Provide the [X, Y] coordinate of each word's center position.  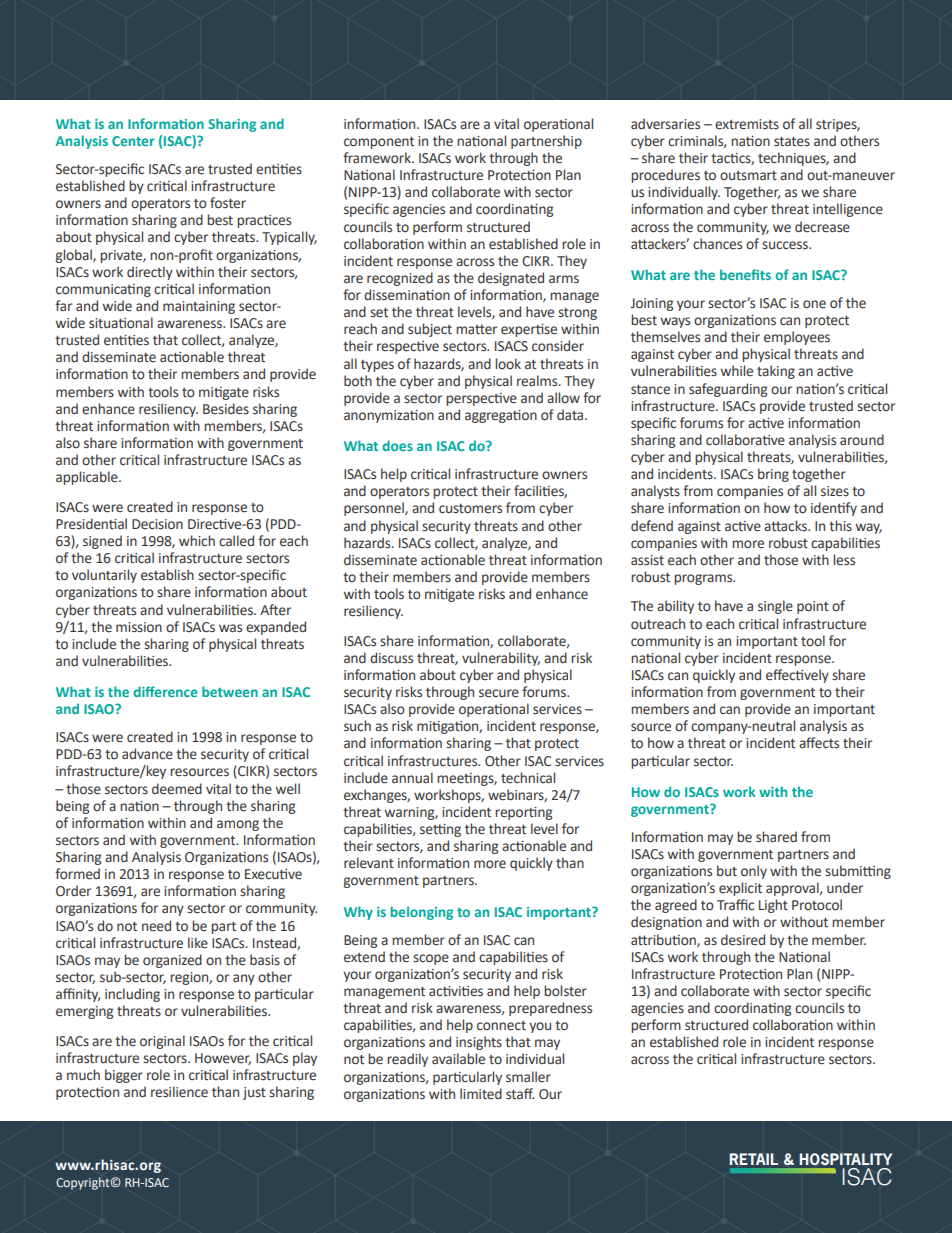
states [792, 142]
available [458, 1059]
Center [133, 141]
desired [743, 940]
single [775, 607]
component [379, 143]
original [162, 1042]
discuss [391, 658]
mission [139, 627]
